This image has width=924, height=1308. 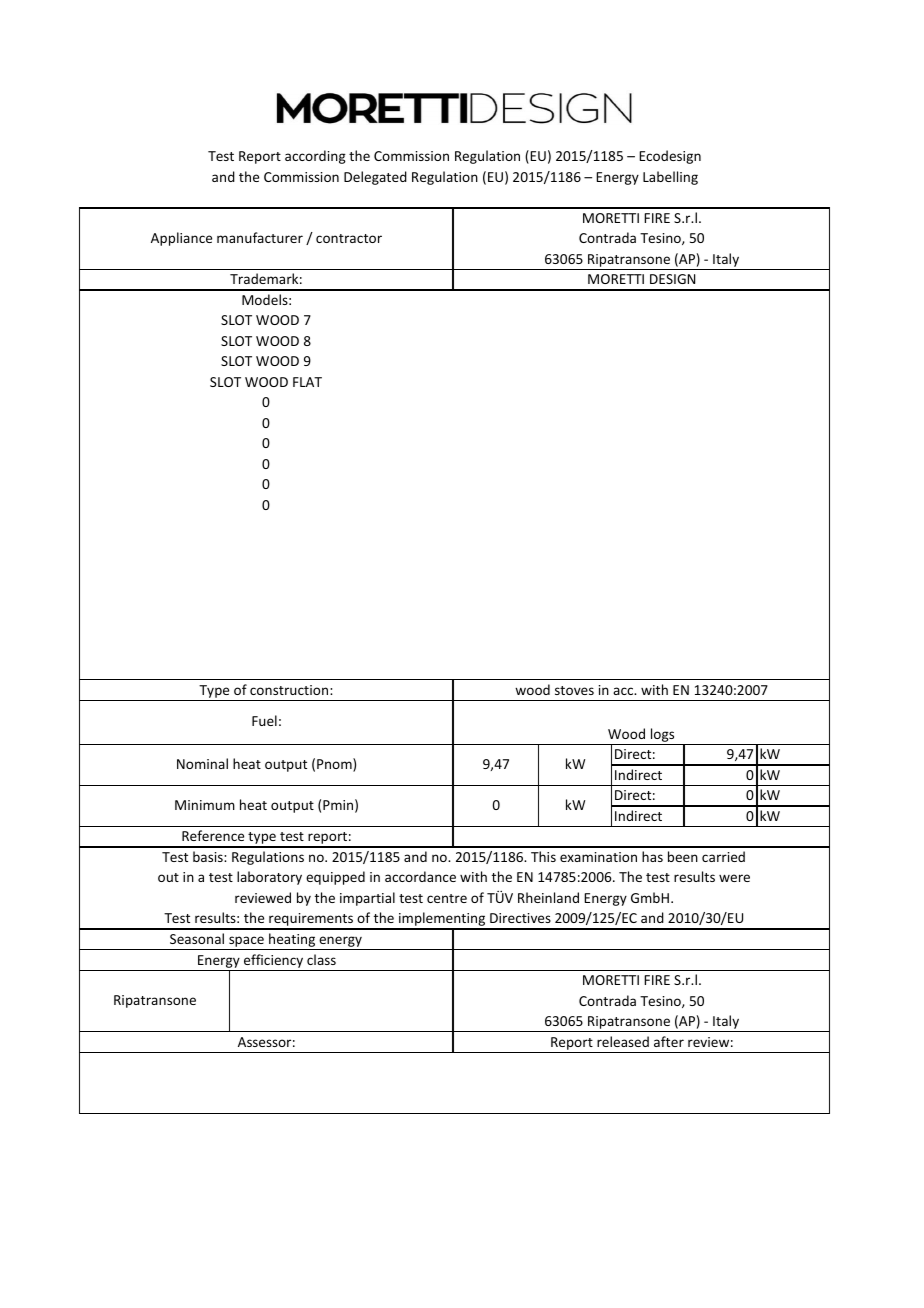 I want to click on after, so click(x=669, y=1041).
